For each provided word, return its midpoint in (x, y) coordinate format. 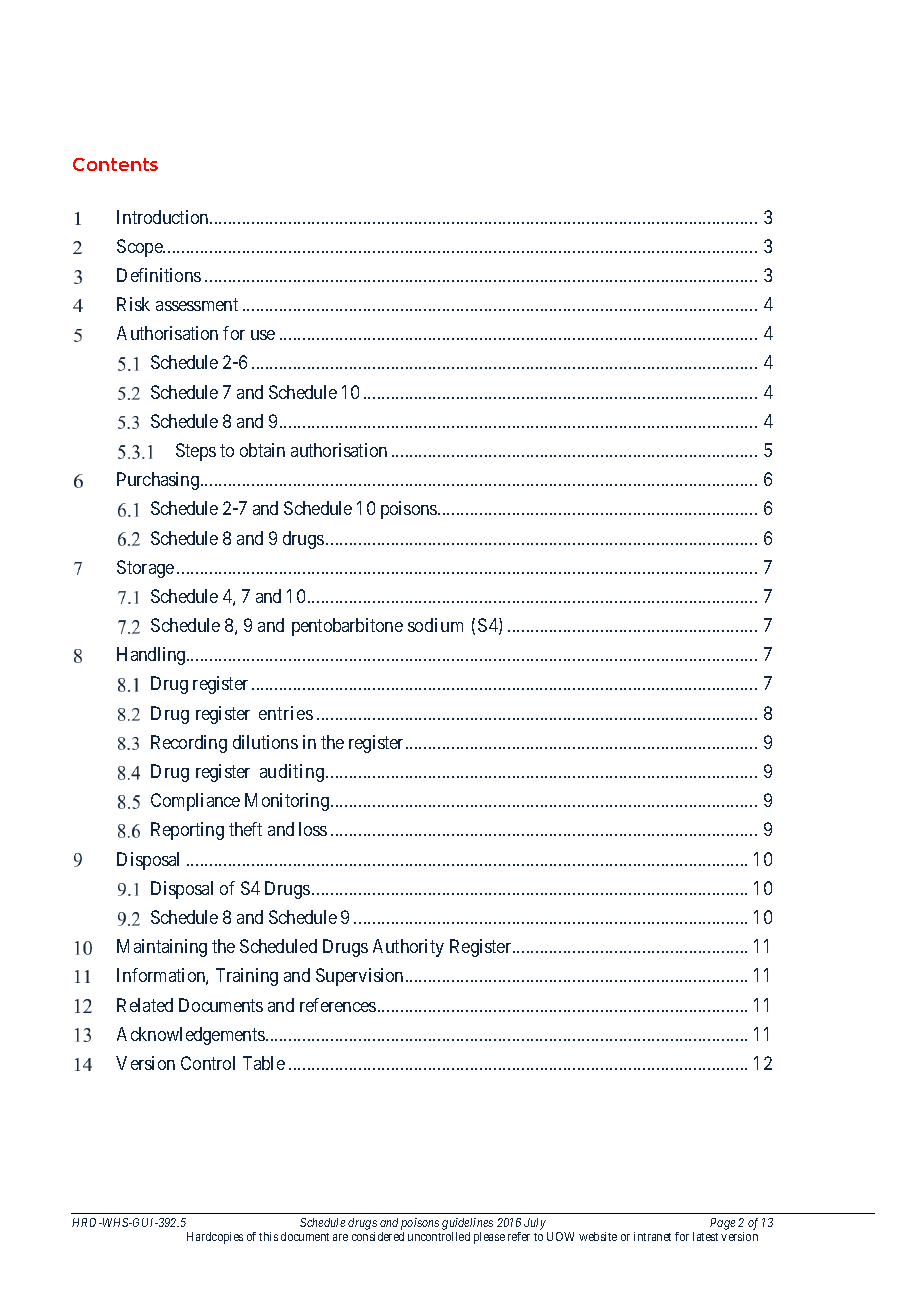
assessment (197, 304)
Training (247, 977)
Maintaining (162, 948)
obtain (262, 450)
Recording (189, 744)
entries (286, 713)
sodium (435, 625)
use (263, 335)
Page (722, 1224)
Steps (196, 452)
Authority (408, 948)
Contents (115, 164)
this (268, 1236)
